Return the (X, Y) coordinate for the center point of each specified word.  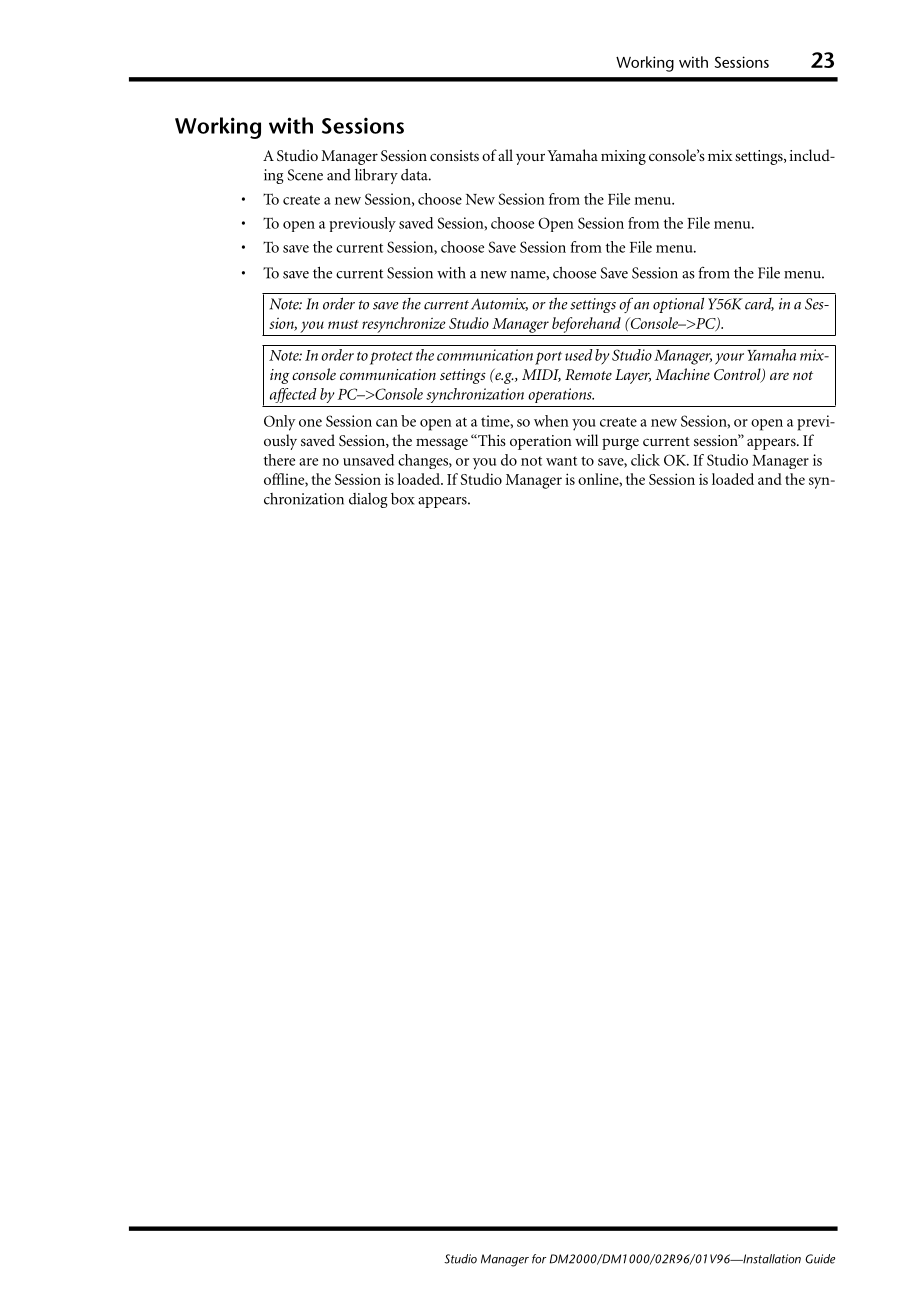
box (403, 499)
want (561, 461)
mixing (623, 157)
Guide (820, 1259)
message (442, 444)
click (645, 460)
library (376, 176)
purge (620, 444)
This (491, 440)
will (586, 440)
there (279, 460)
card (759, 304)
